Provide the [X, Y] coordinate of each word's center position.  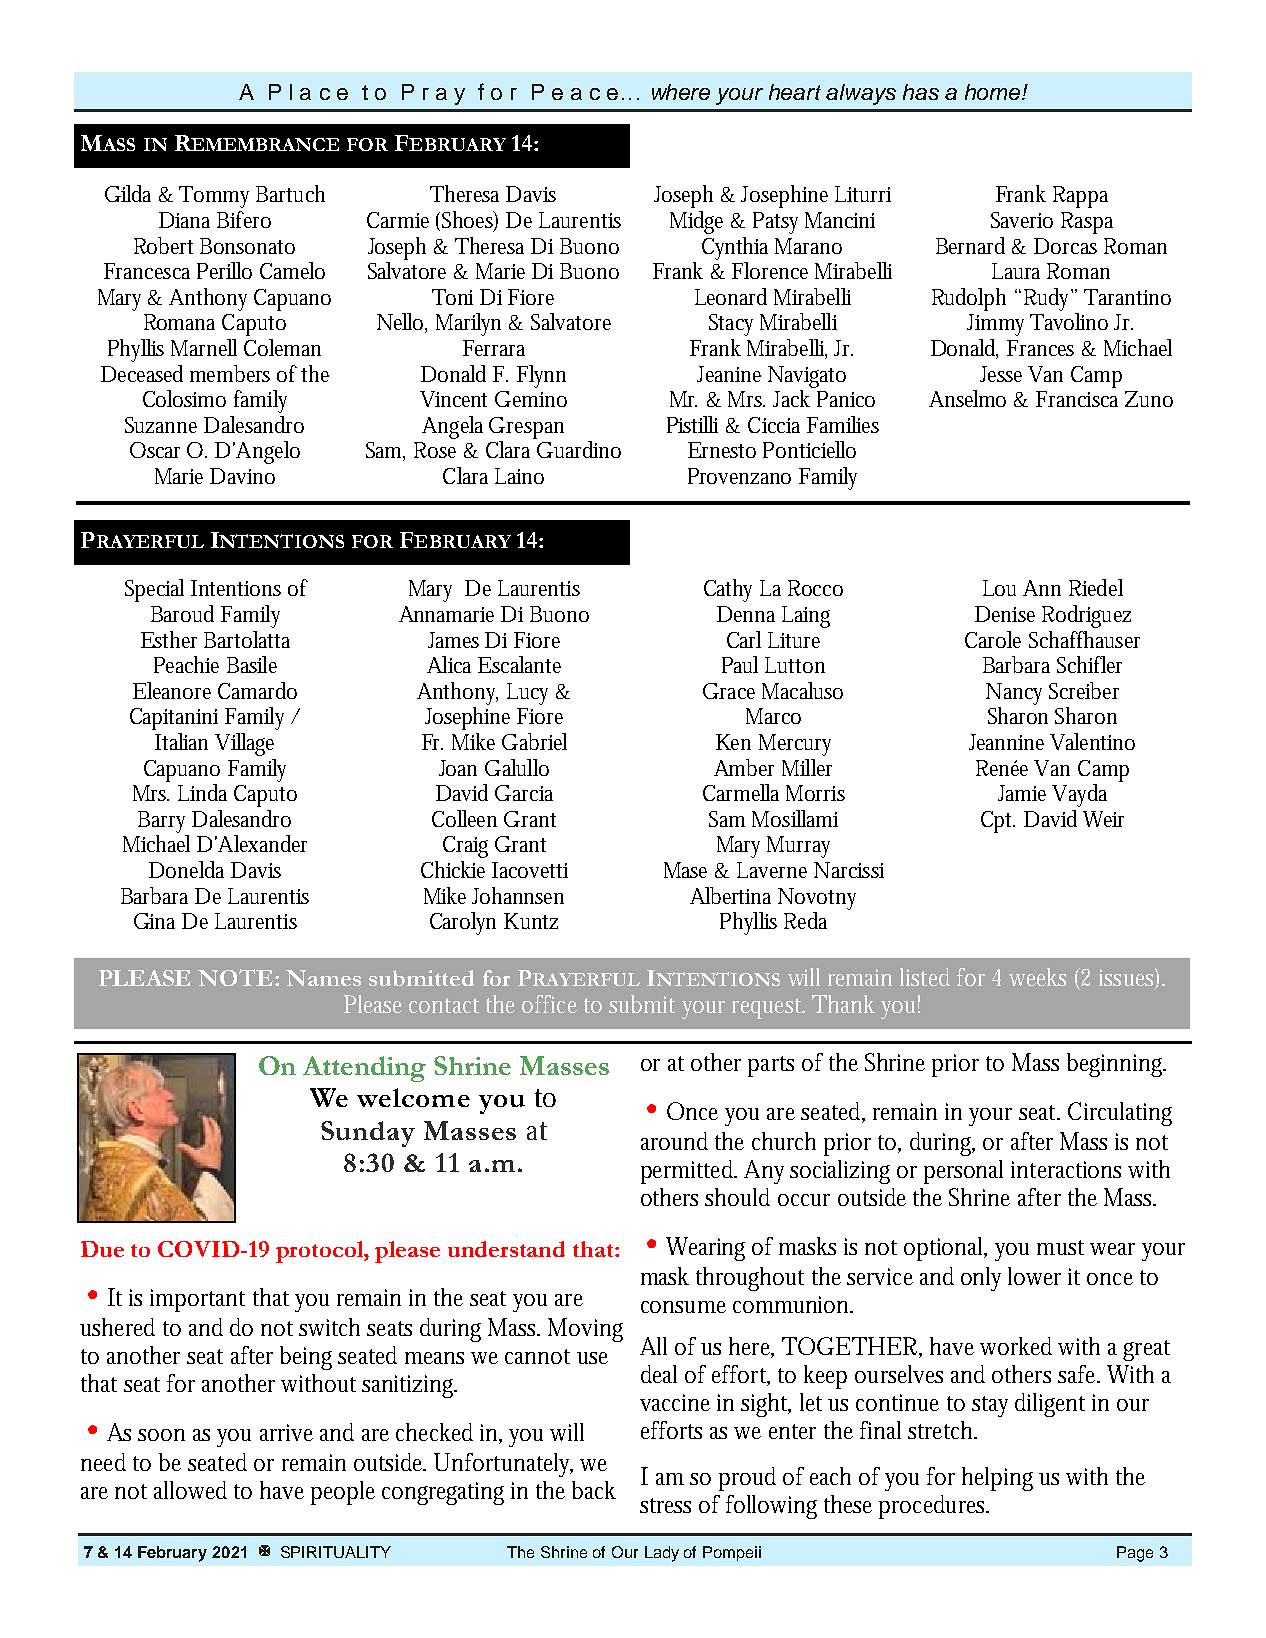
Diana [184, 220]
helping [997, 1479]
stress [665, 1505]
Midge [696, 222]
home [994, 92]
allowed [190, 1490]
